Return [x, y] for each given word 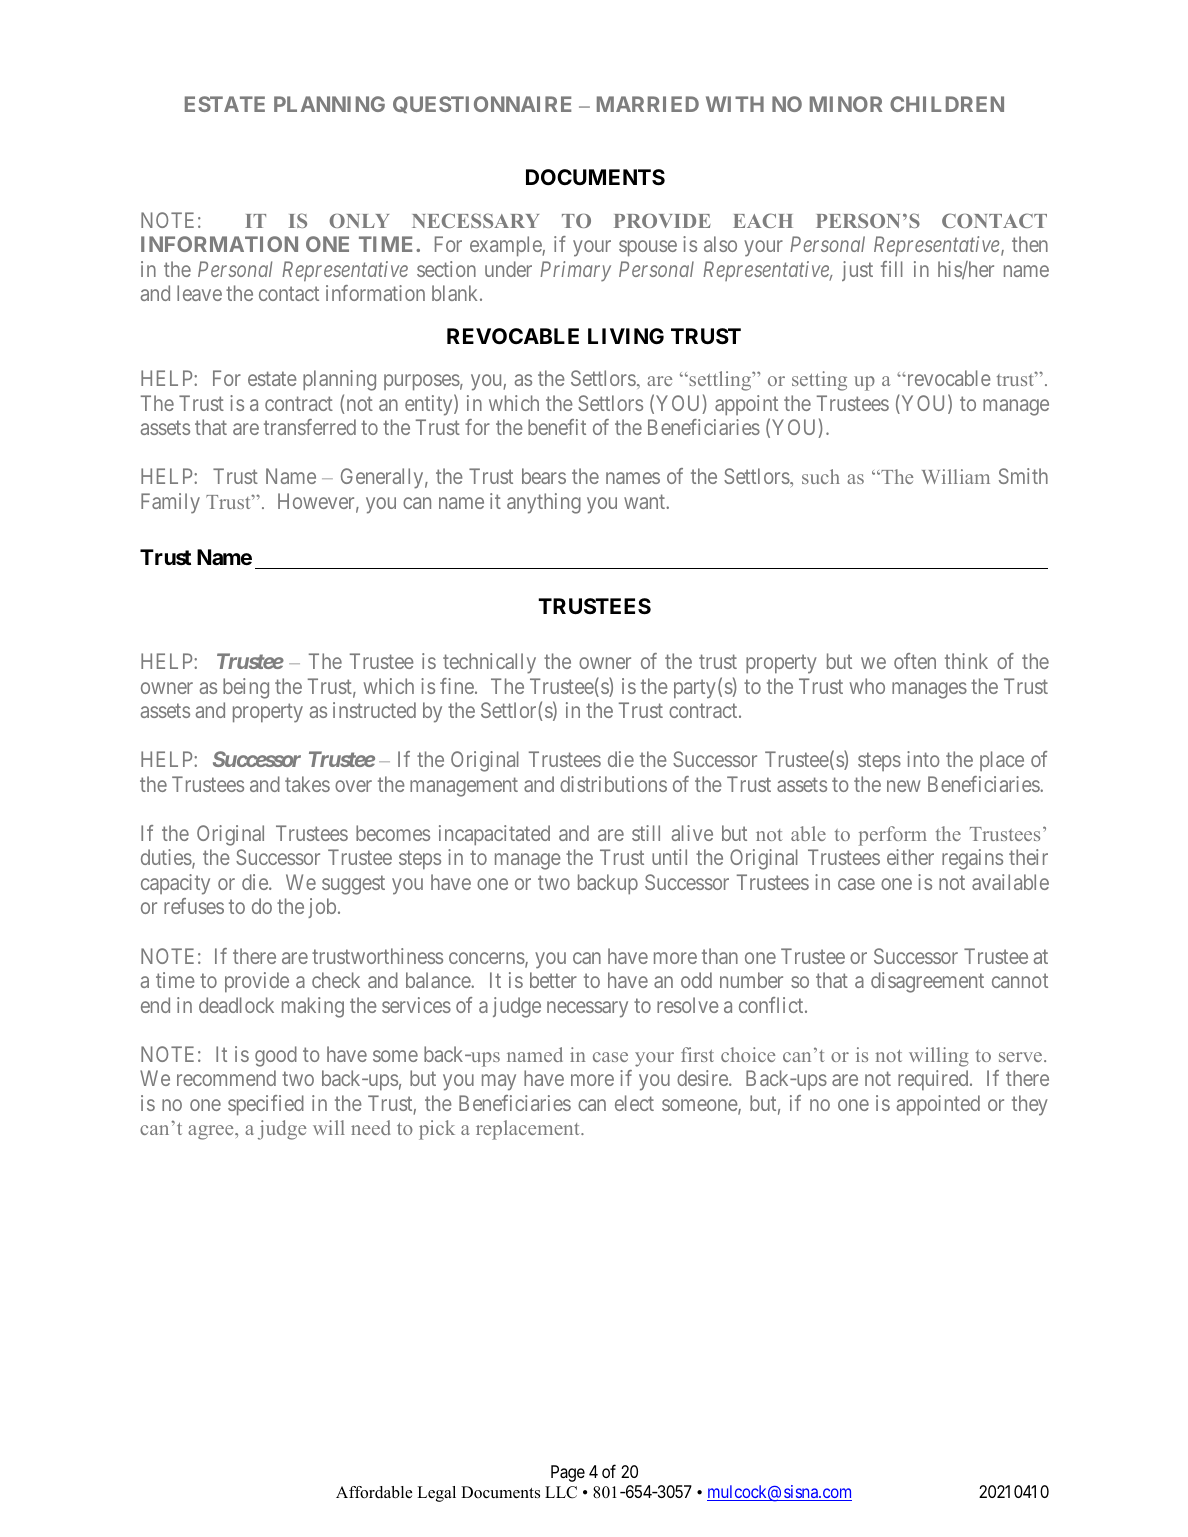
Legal [436, 1494]
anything [544, 503]
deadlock [236, 1005]
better [553, 980]
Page [568, 1473]
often [915, 661]
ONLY [359, 221]
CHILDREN [947, 104]
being [246, 688]
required [934, 1080]
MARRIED [648, 104]
